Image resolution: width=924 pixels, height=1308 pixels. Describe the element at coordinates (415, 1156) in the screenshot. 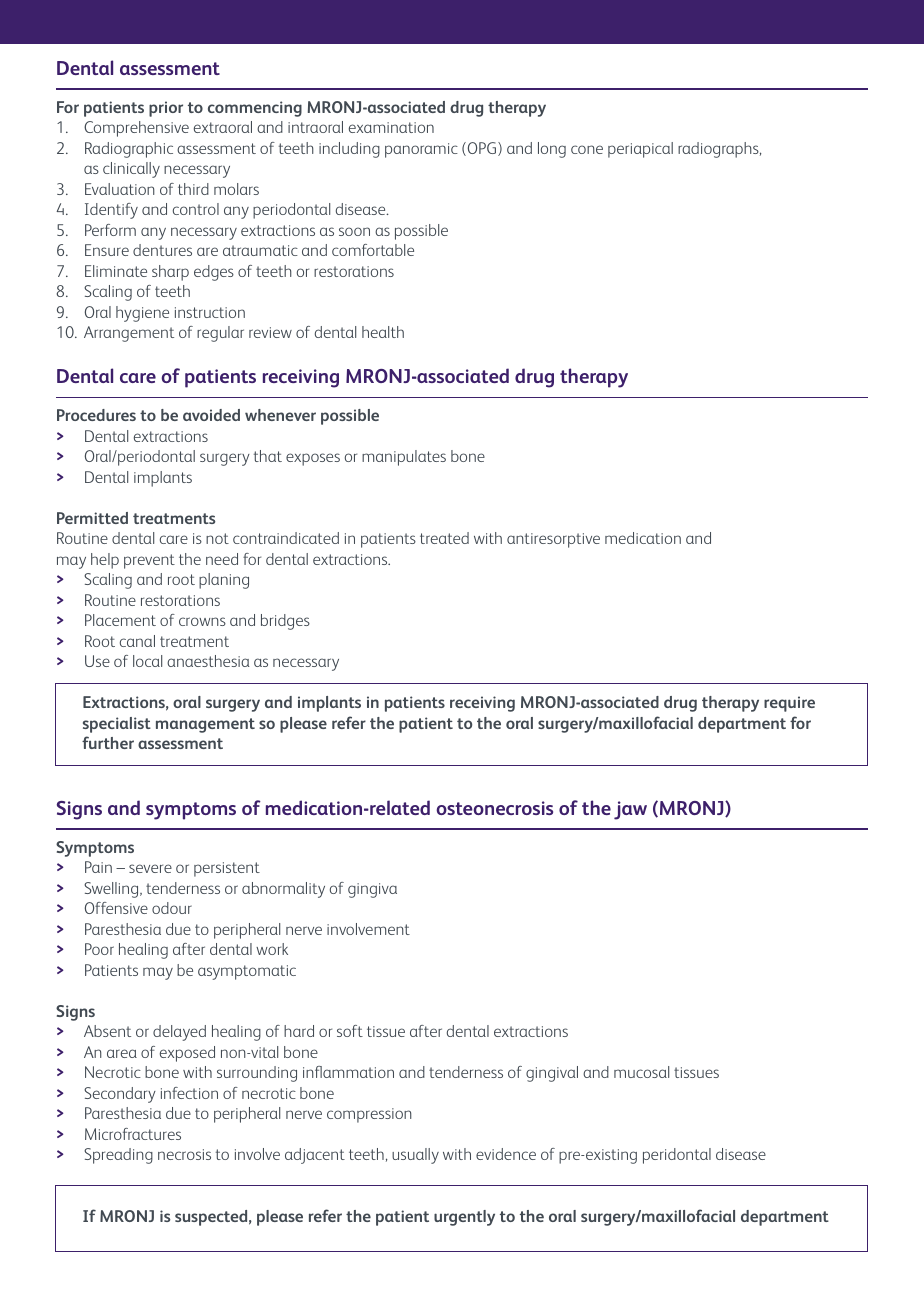

I see `usually` at that location.
